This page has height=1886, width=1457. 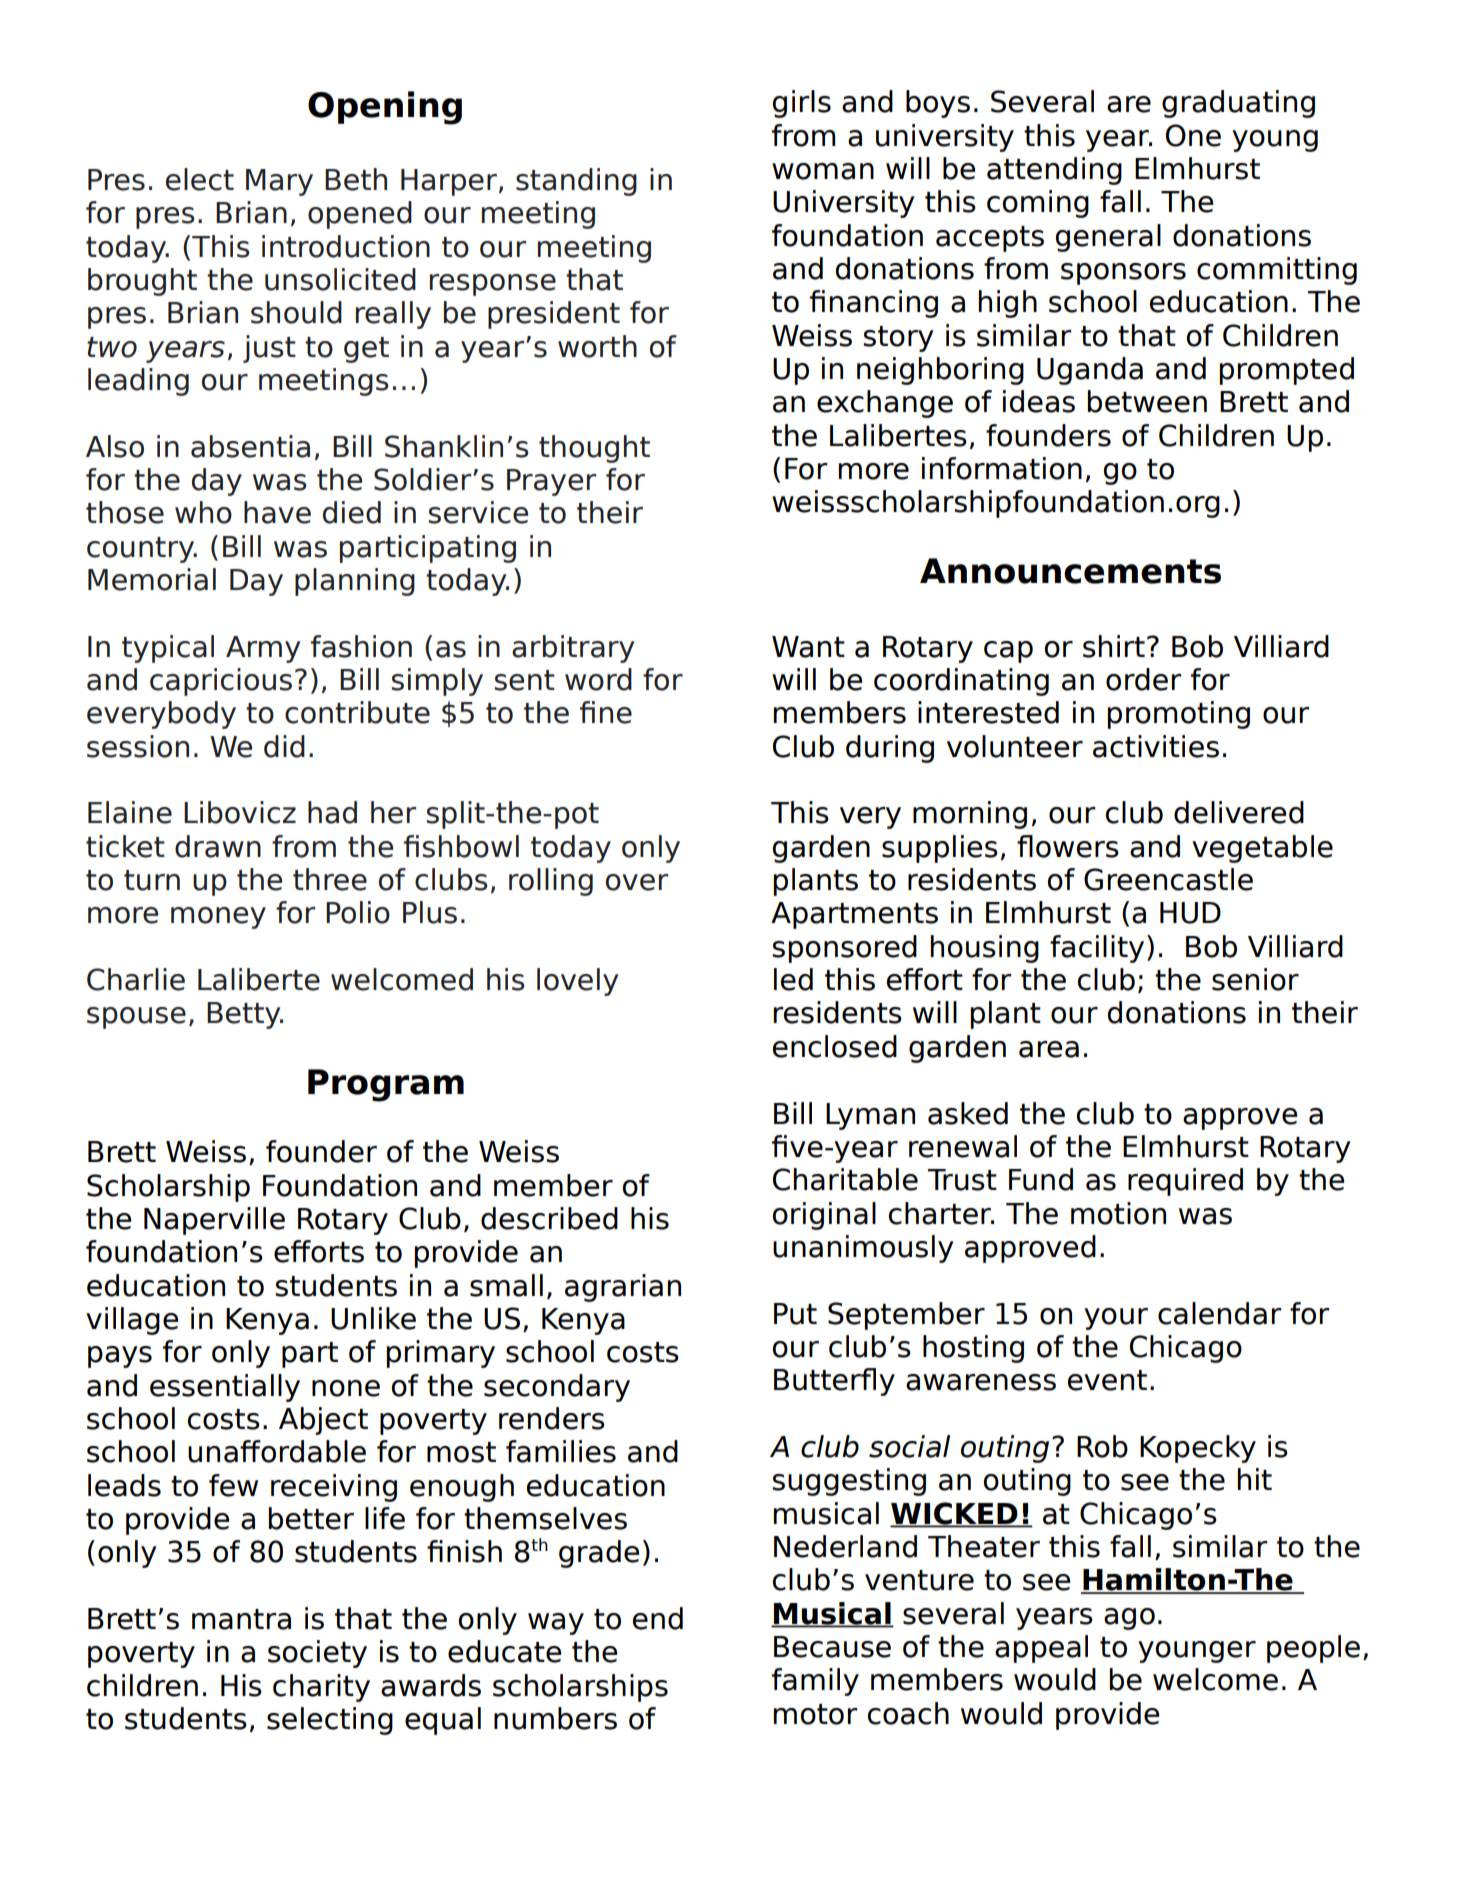 What do you see at coordinates (815, 1682) in the page?
I see `family` at bounding box center [815, 1682].
